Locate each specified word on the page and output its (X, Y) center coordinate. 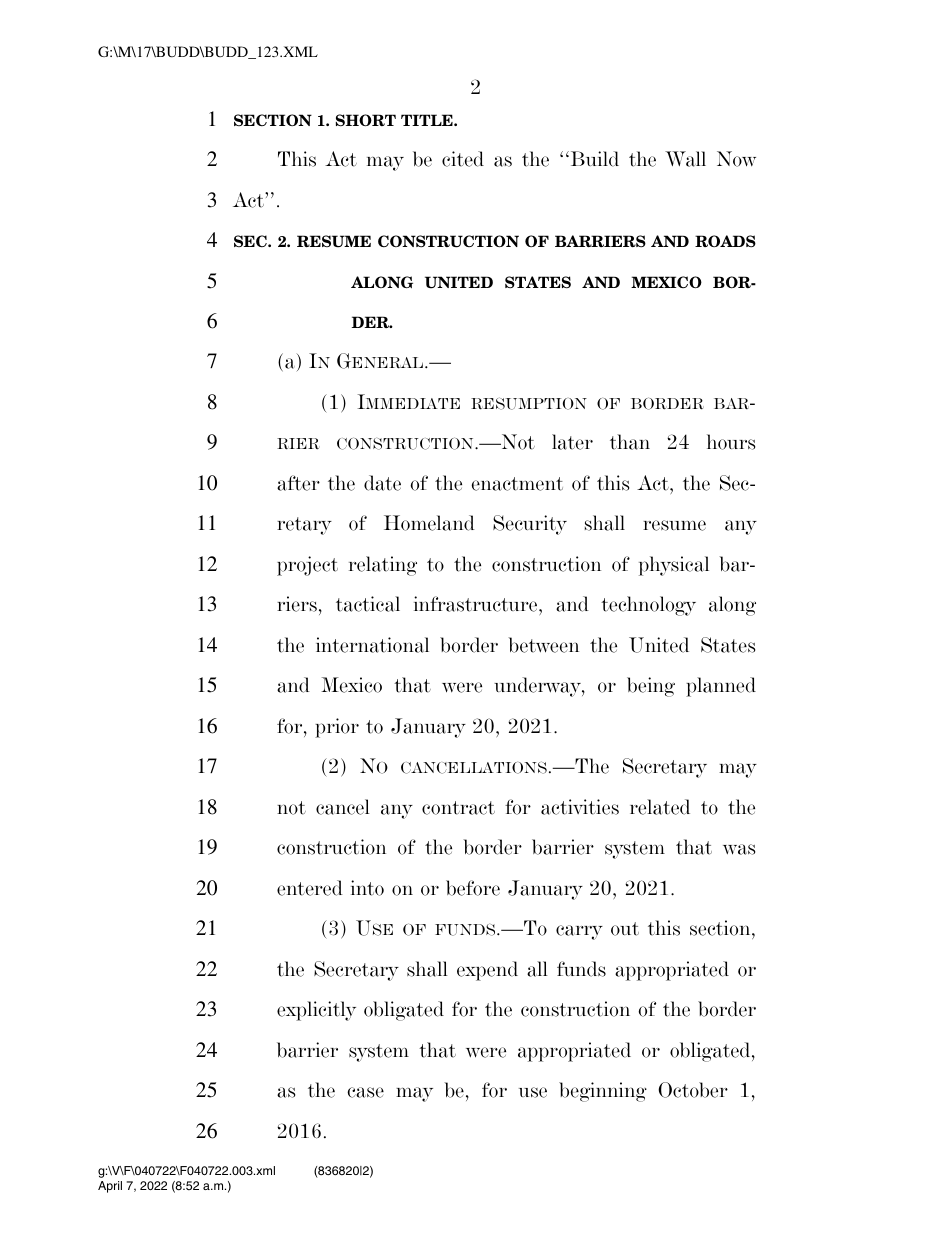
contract (458, 808)
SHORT (366, 120)
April (110, 1187)
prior (337, 728)
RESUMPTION (529, 403)
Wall (685, 159)
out (625, 929)
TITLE (428, 120)
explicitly (316, 1011)
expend (487, 971)
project (307, 566)
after (298, 483)
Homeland (429, 523)
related (660, 807)
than (630, 442)
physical (674, 566)
